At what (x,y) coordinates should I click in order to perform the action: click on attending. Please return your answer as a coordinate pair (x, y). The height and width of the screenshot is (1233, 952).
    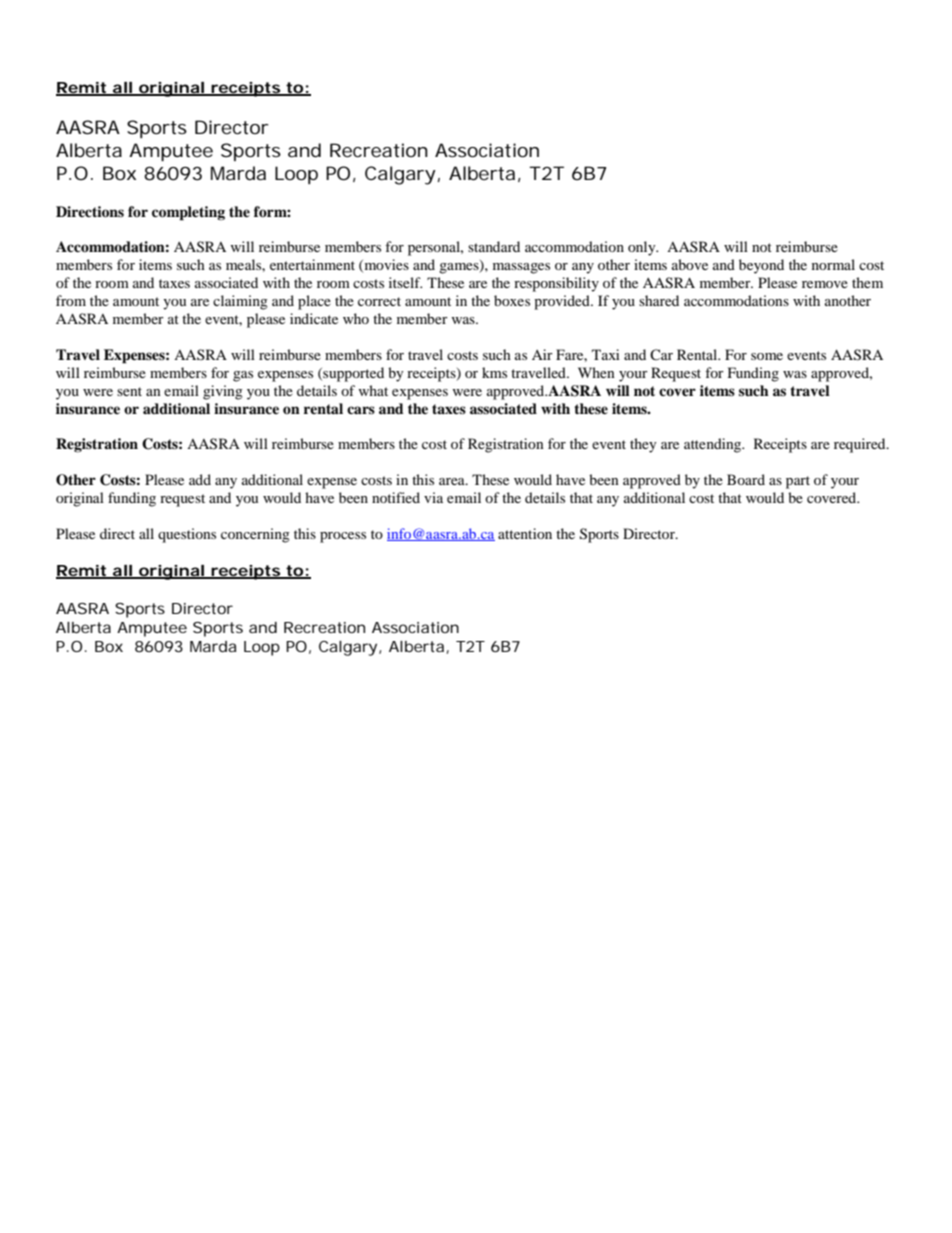
    Looking at the image, I should click on (714, 445).
